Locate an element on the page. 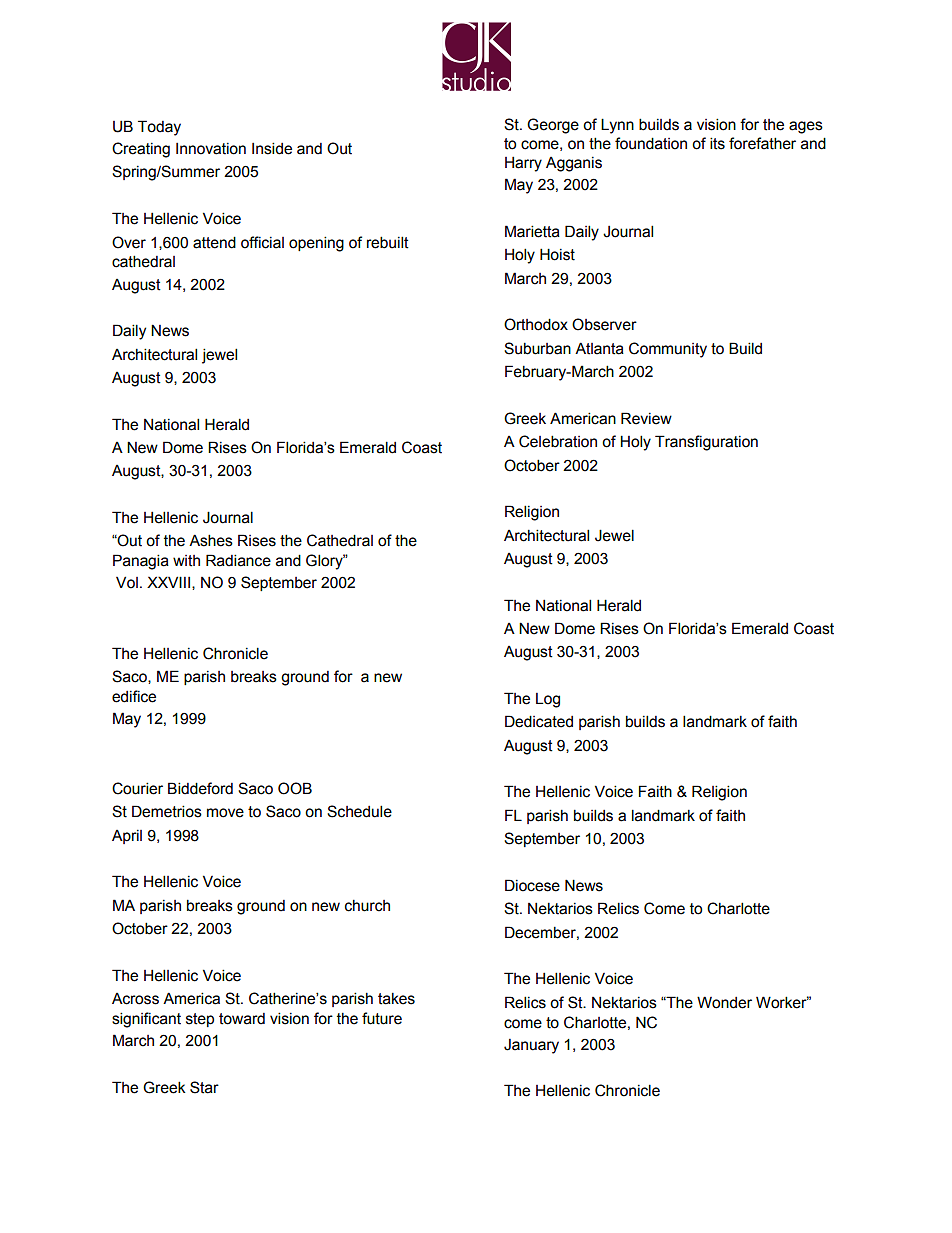 This page has width=952, height=1233. its is located at coordinates (717, 143).
